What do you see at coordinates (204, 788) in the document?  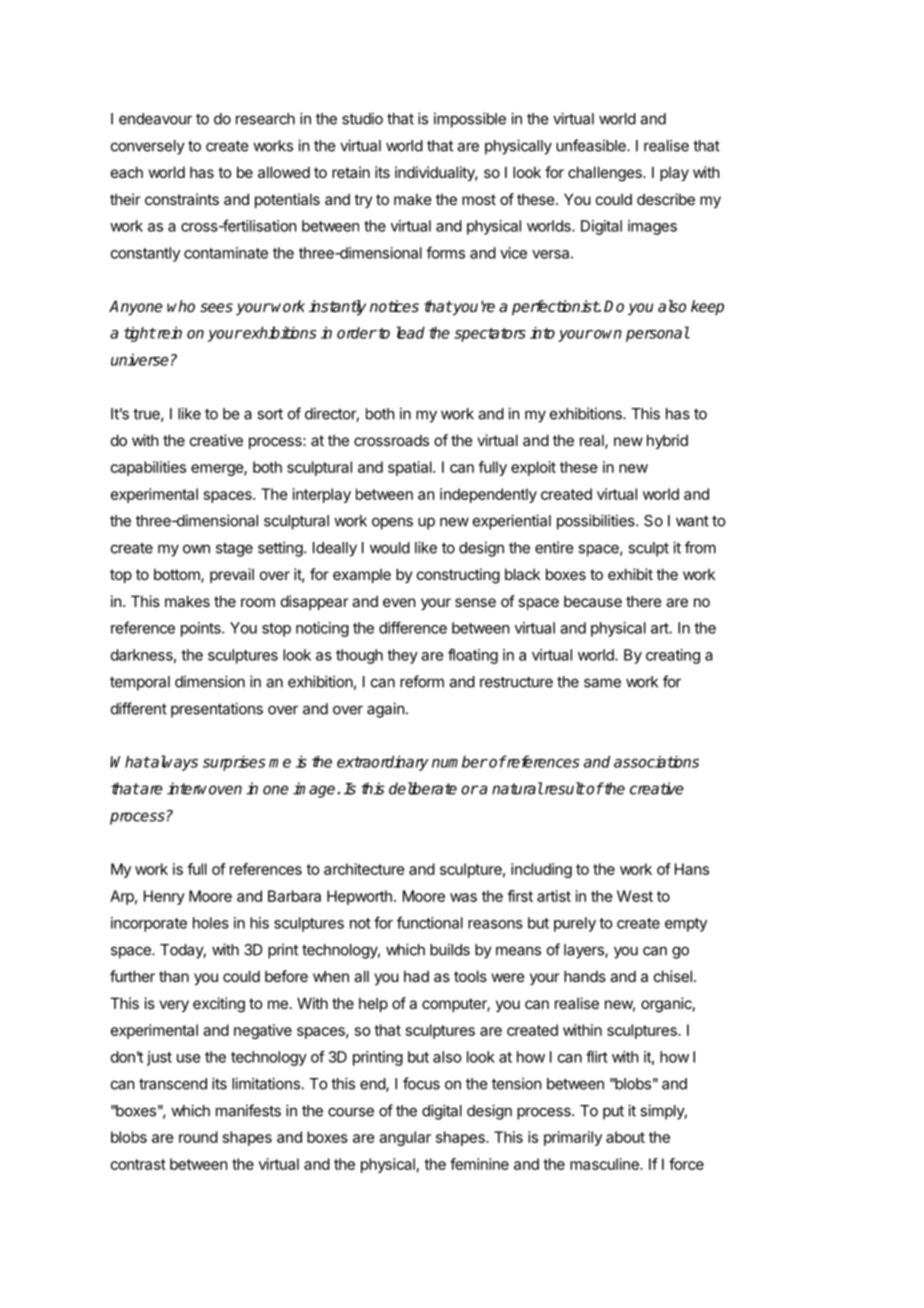 I see `interwoven` at bounding box center [204, 788].
